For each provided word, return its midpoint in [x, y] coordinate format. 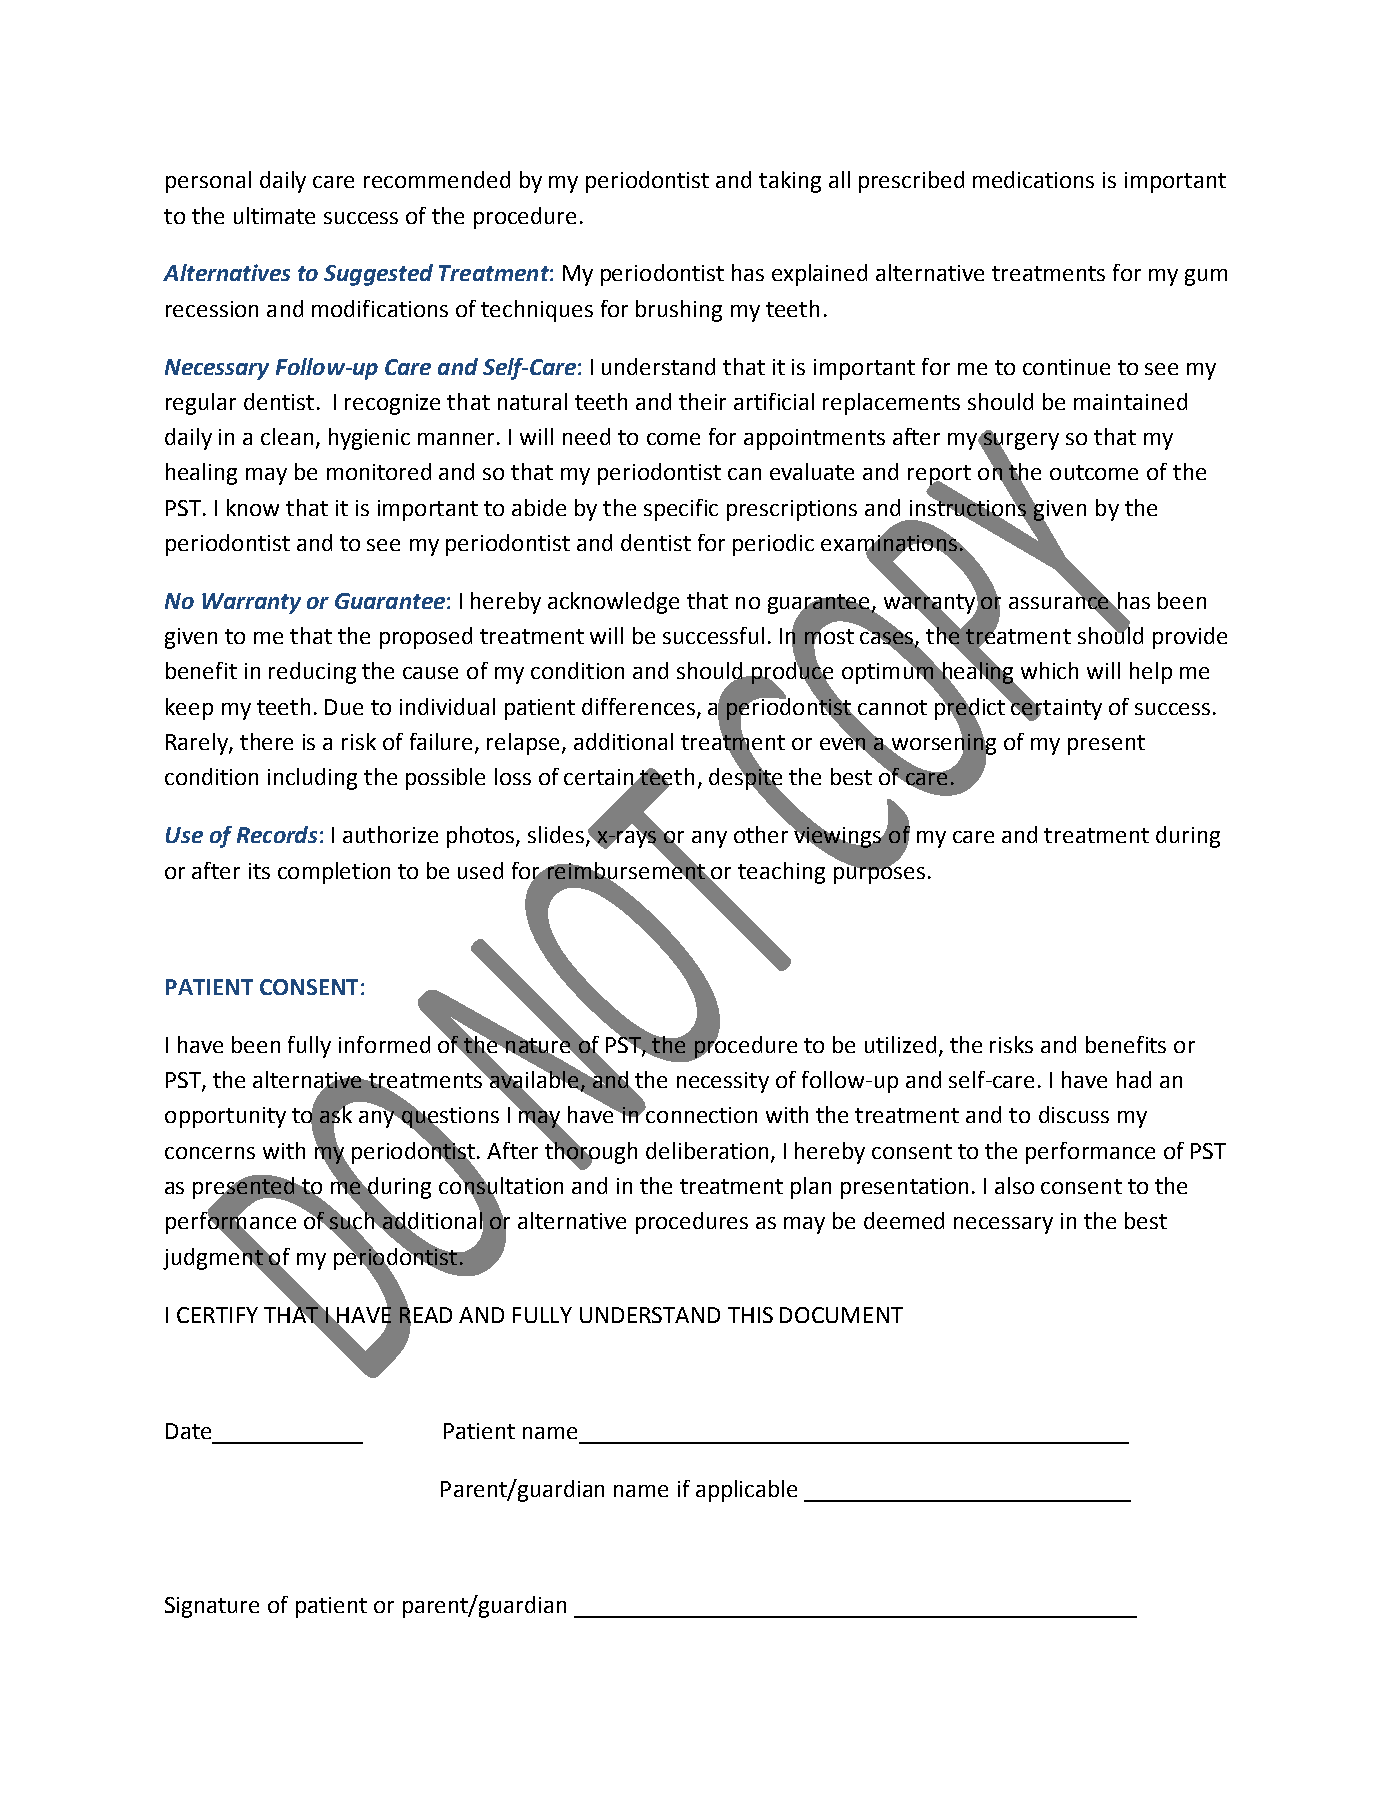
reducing [312, 673]
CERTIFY [217, 1315]
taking [790, 182]
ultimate [274, 215]
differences [640, 707]
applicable [746, 1491]
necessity [723, 1082]
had [1134, 1079]
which [1049, 670]
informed [384, 1044]
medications [1033, 179]
